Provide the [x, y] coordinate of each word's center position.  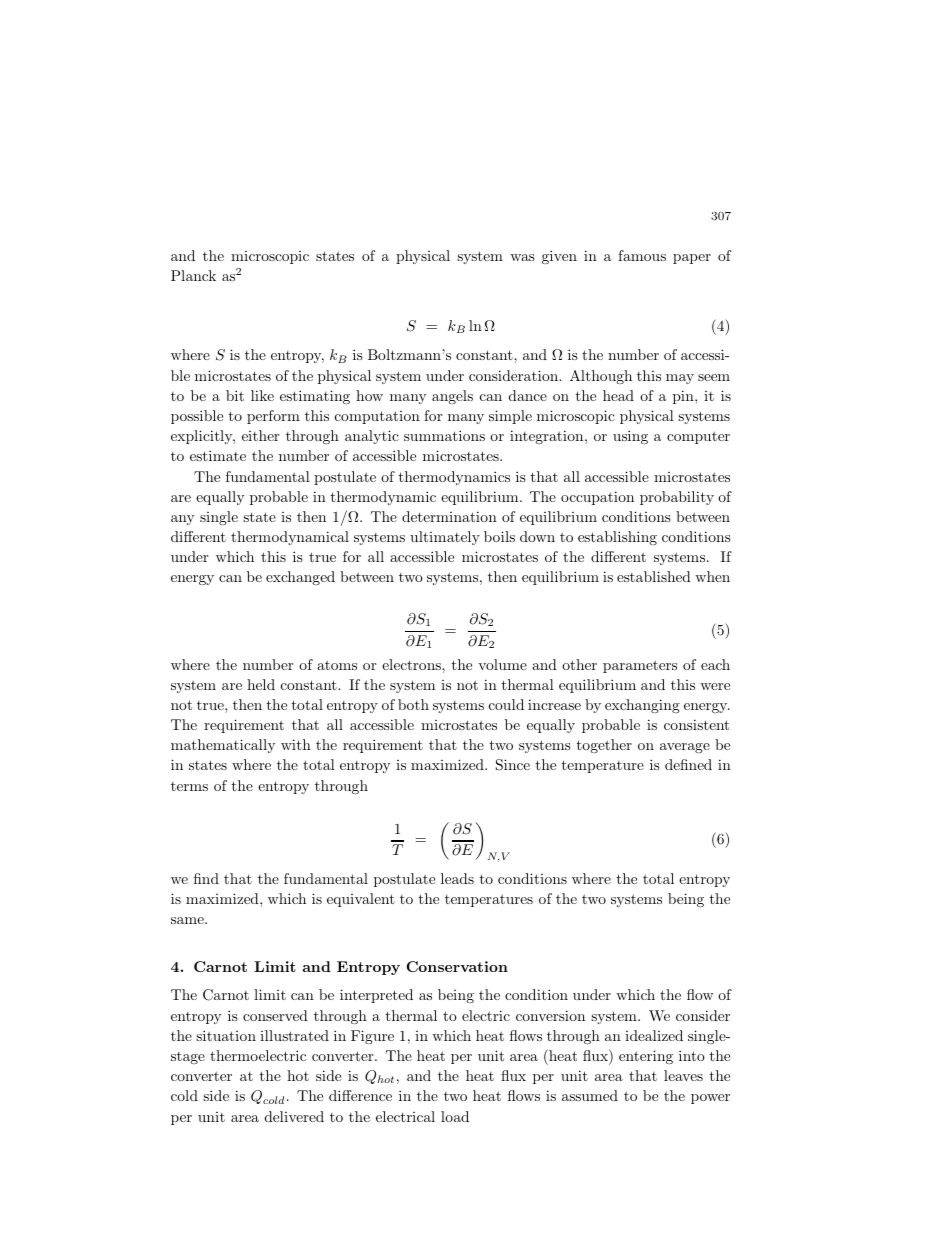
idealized [654, 1035]
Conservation [457, 966]
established [654, 576]
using [630, 437]
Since [513, 765]
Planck [193, 275]
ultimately [445, 538]
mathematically [223, 746]
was [522, 257]
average [685, 748]
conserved [275, 1015]
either [260, 435]
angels [452, 397]
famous [642, 255]
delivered [294, 1116]
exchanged [300, 578]
